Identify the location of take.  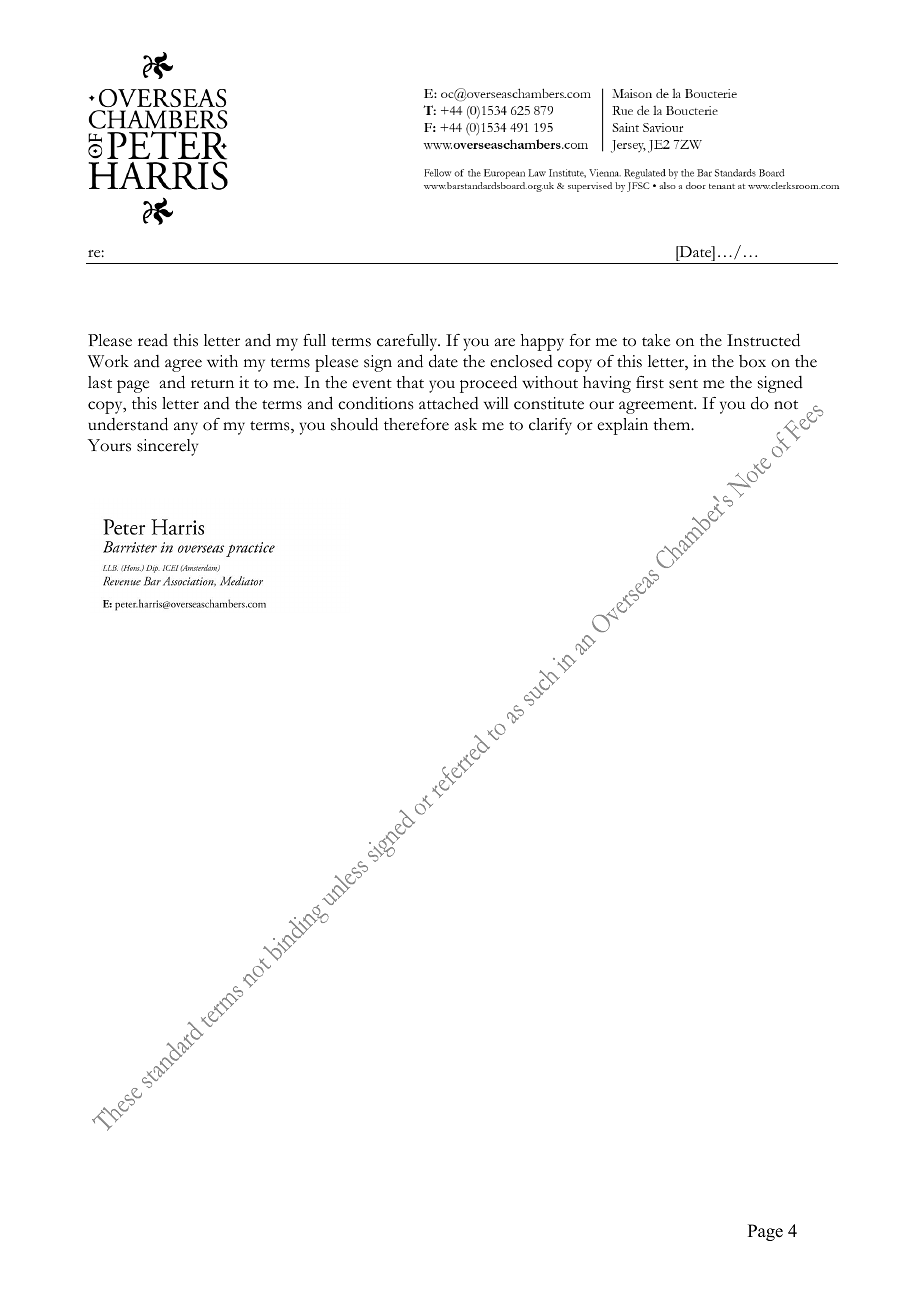
(656, 340).
